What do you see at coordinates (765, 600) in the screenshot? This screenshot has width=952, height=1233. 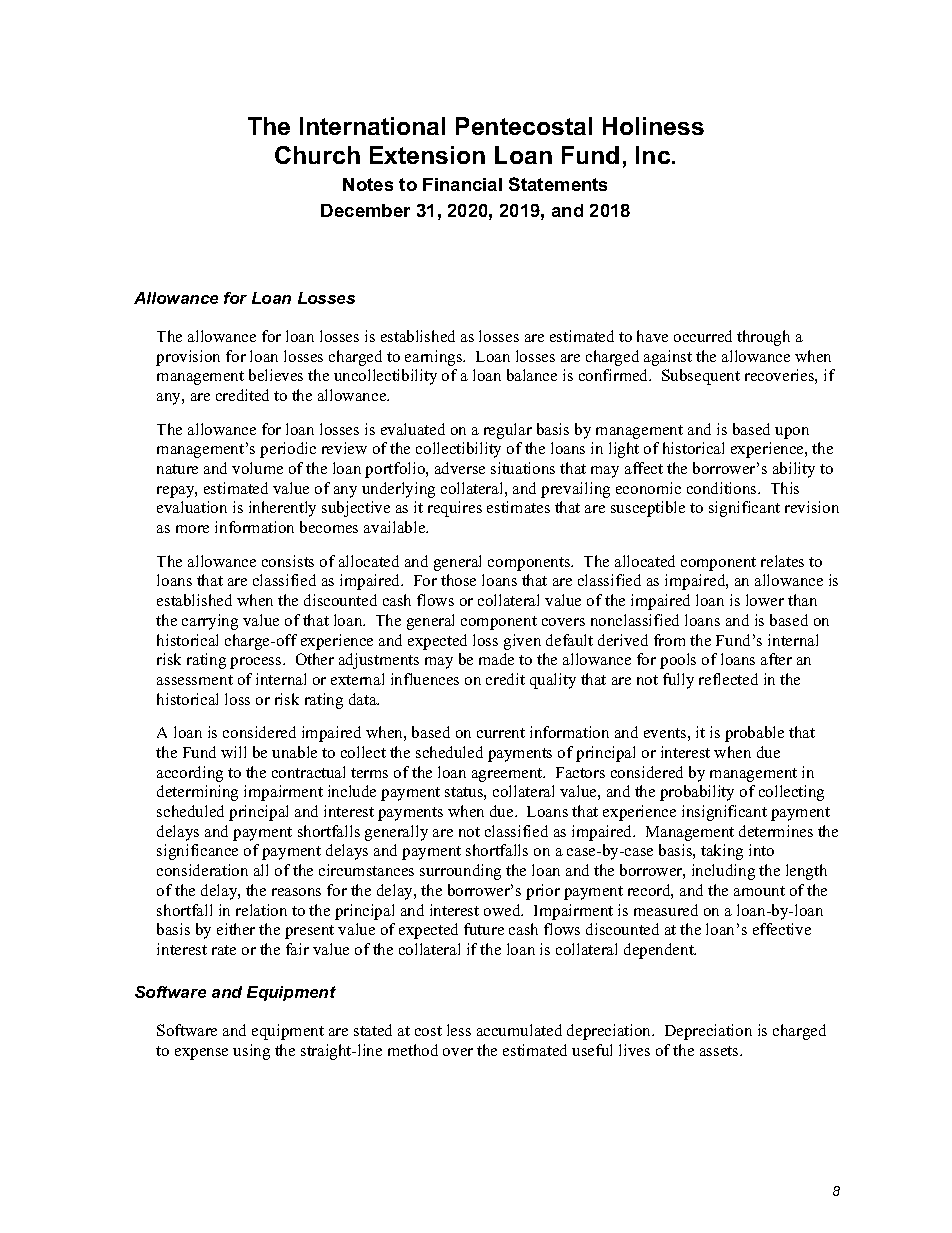 I see `lower` at bounding box center [765, 600].
